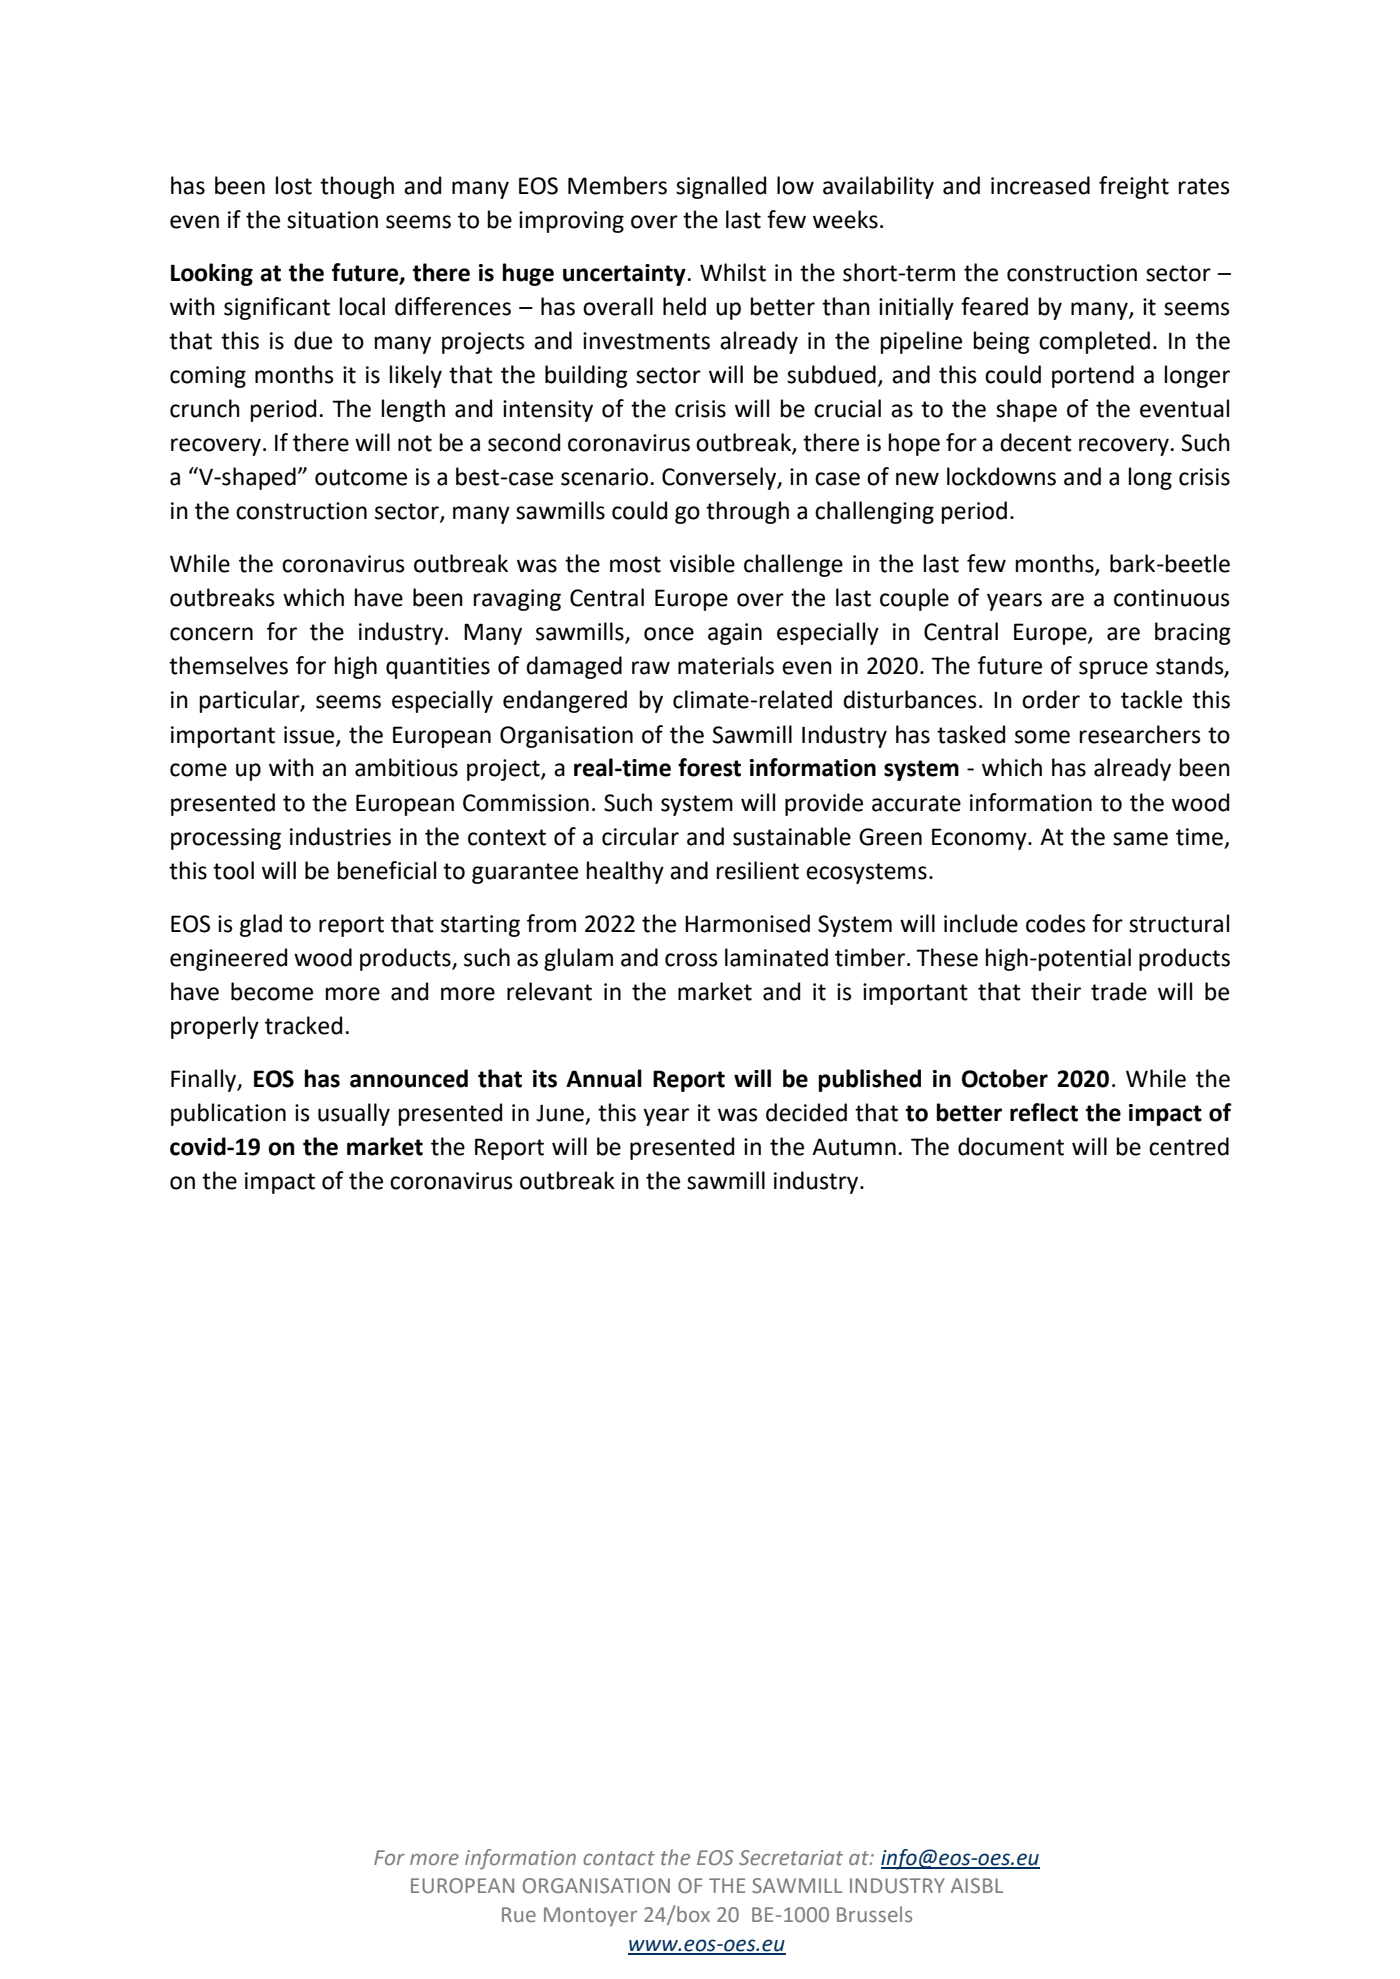  What do you see at coordinates (1040, 185) in the screenshot?
I see `increased` at bounding box center [1040, 185].
